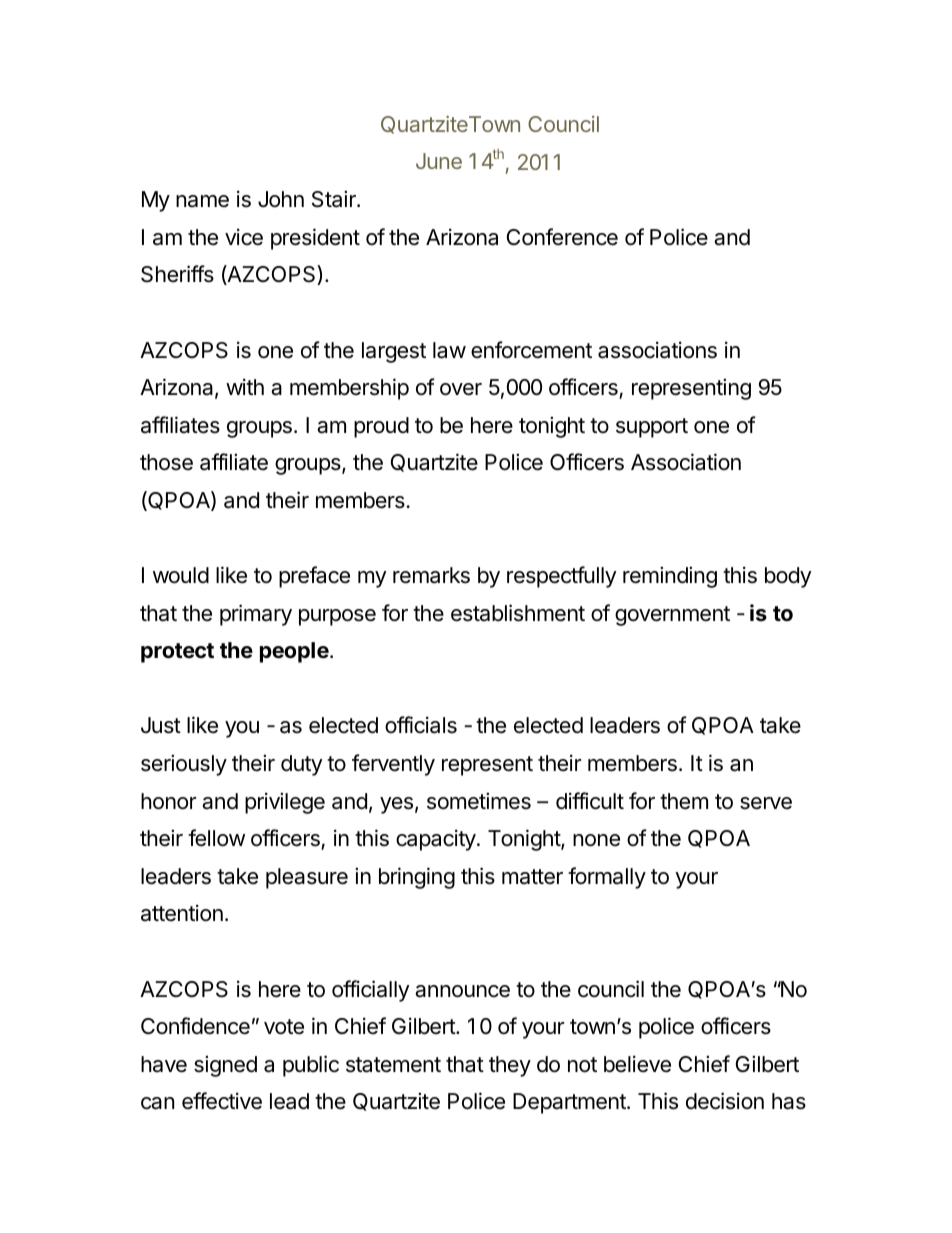 This document has width=952, height=1233. Describe the element at coordinates (439, 161) in the document. I see `June` at that location.
